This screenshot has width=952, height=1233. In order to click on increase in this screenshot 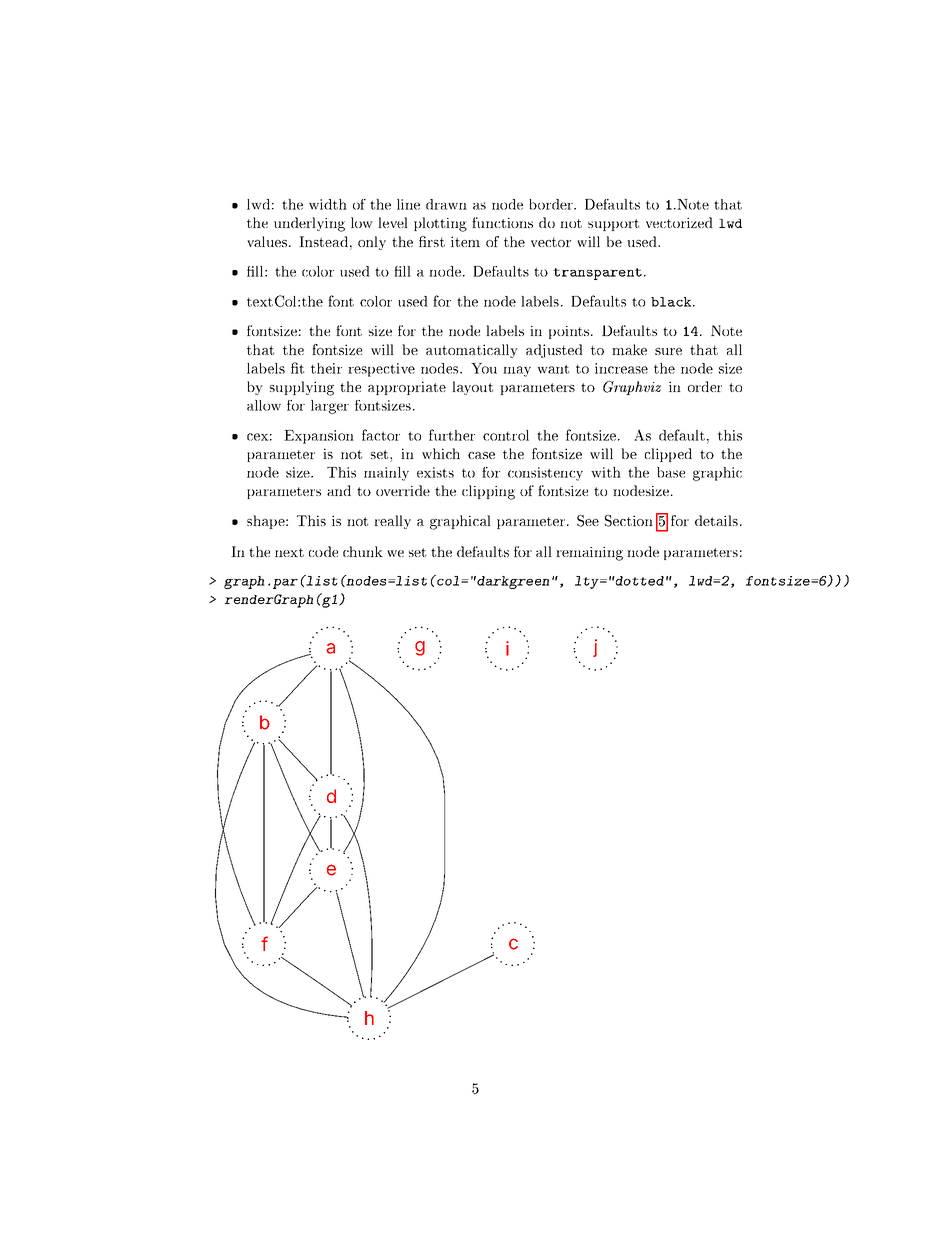, I will do `click(621, 368)`.
